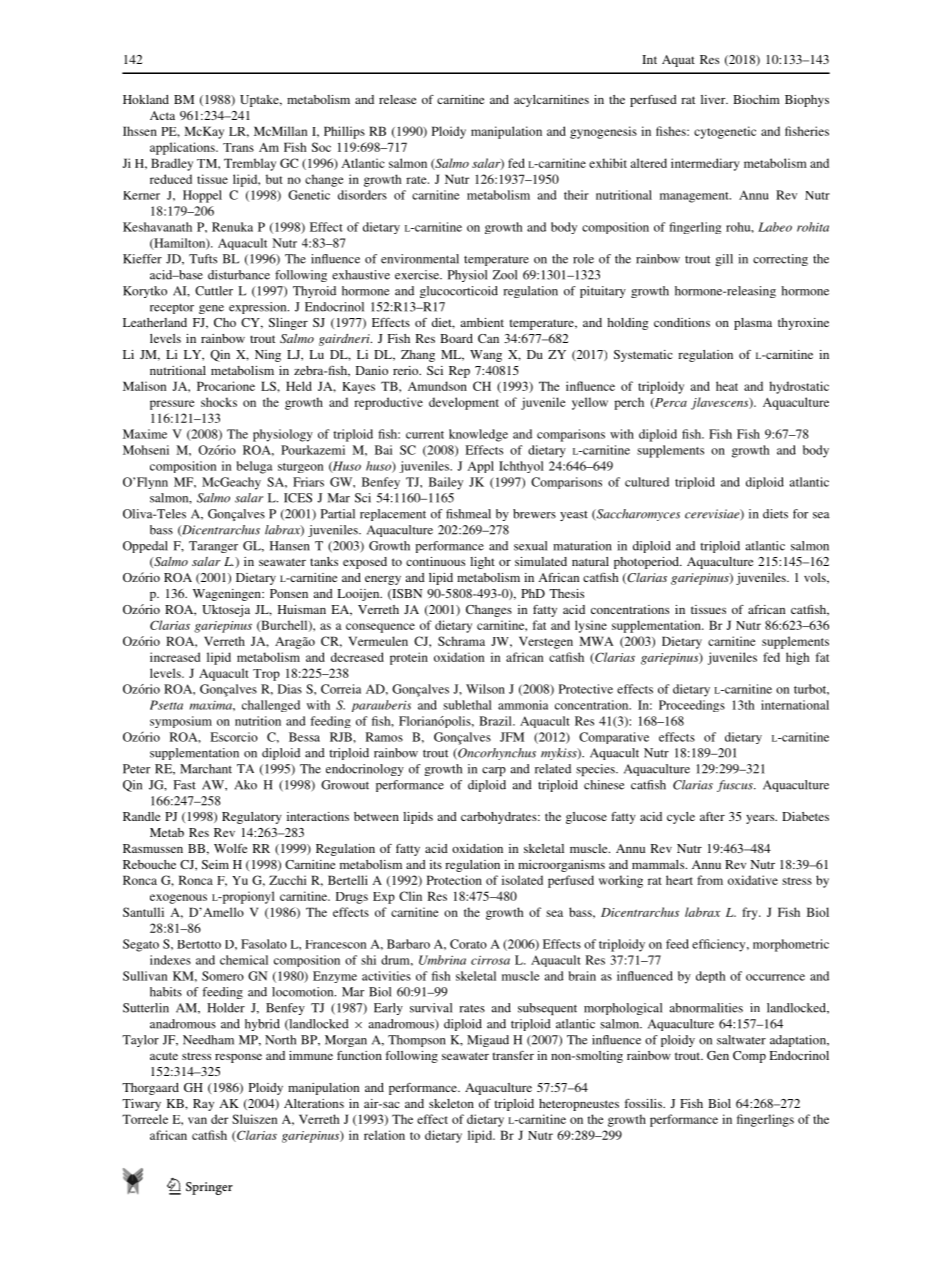 Image resolution: width=952 pixels, height=1265 pixels. What do you see at coordinates (478, 435) in the screenshot?
I see `knowledge` at bounding box center [478, 435].
